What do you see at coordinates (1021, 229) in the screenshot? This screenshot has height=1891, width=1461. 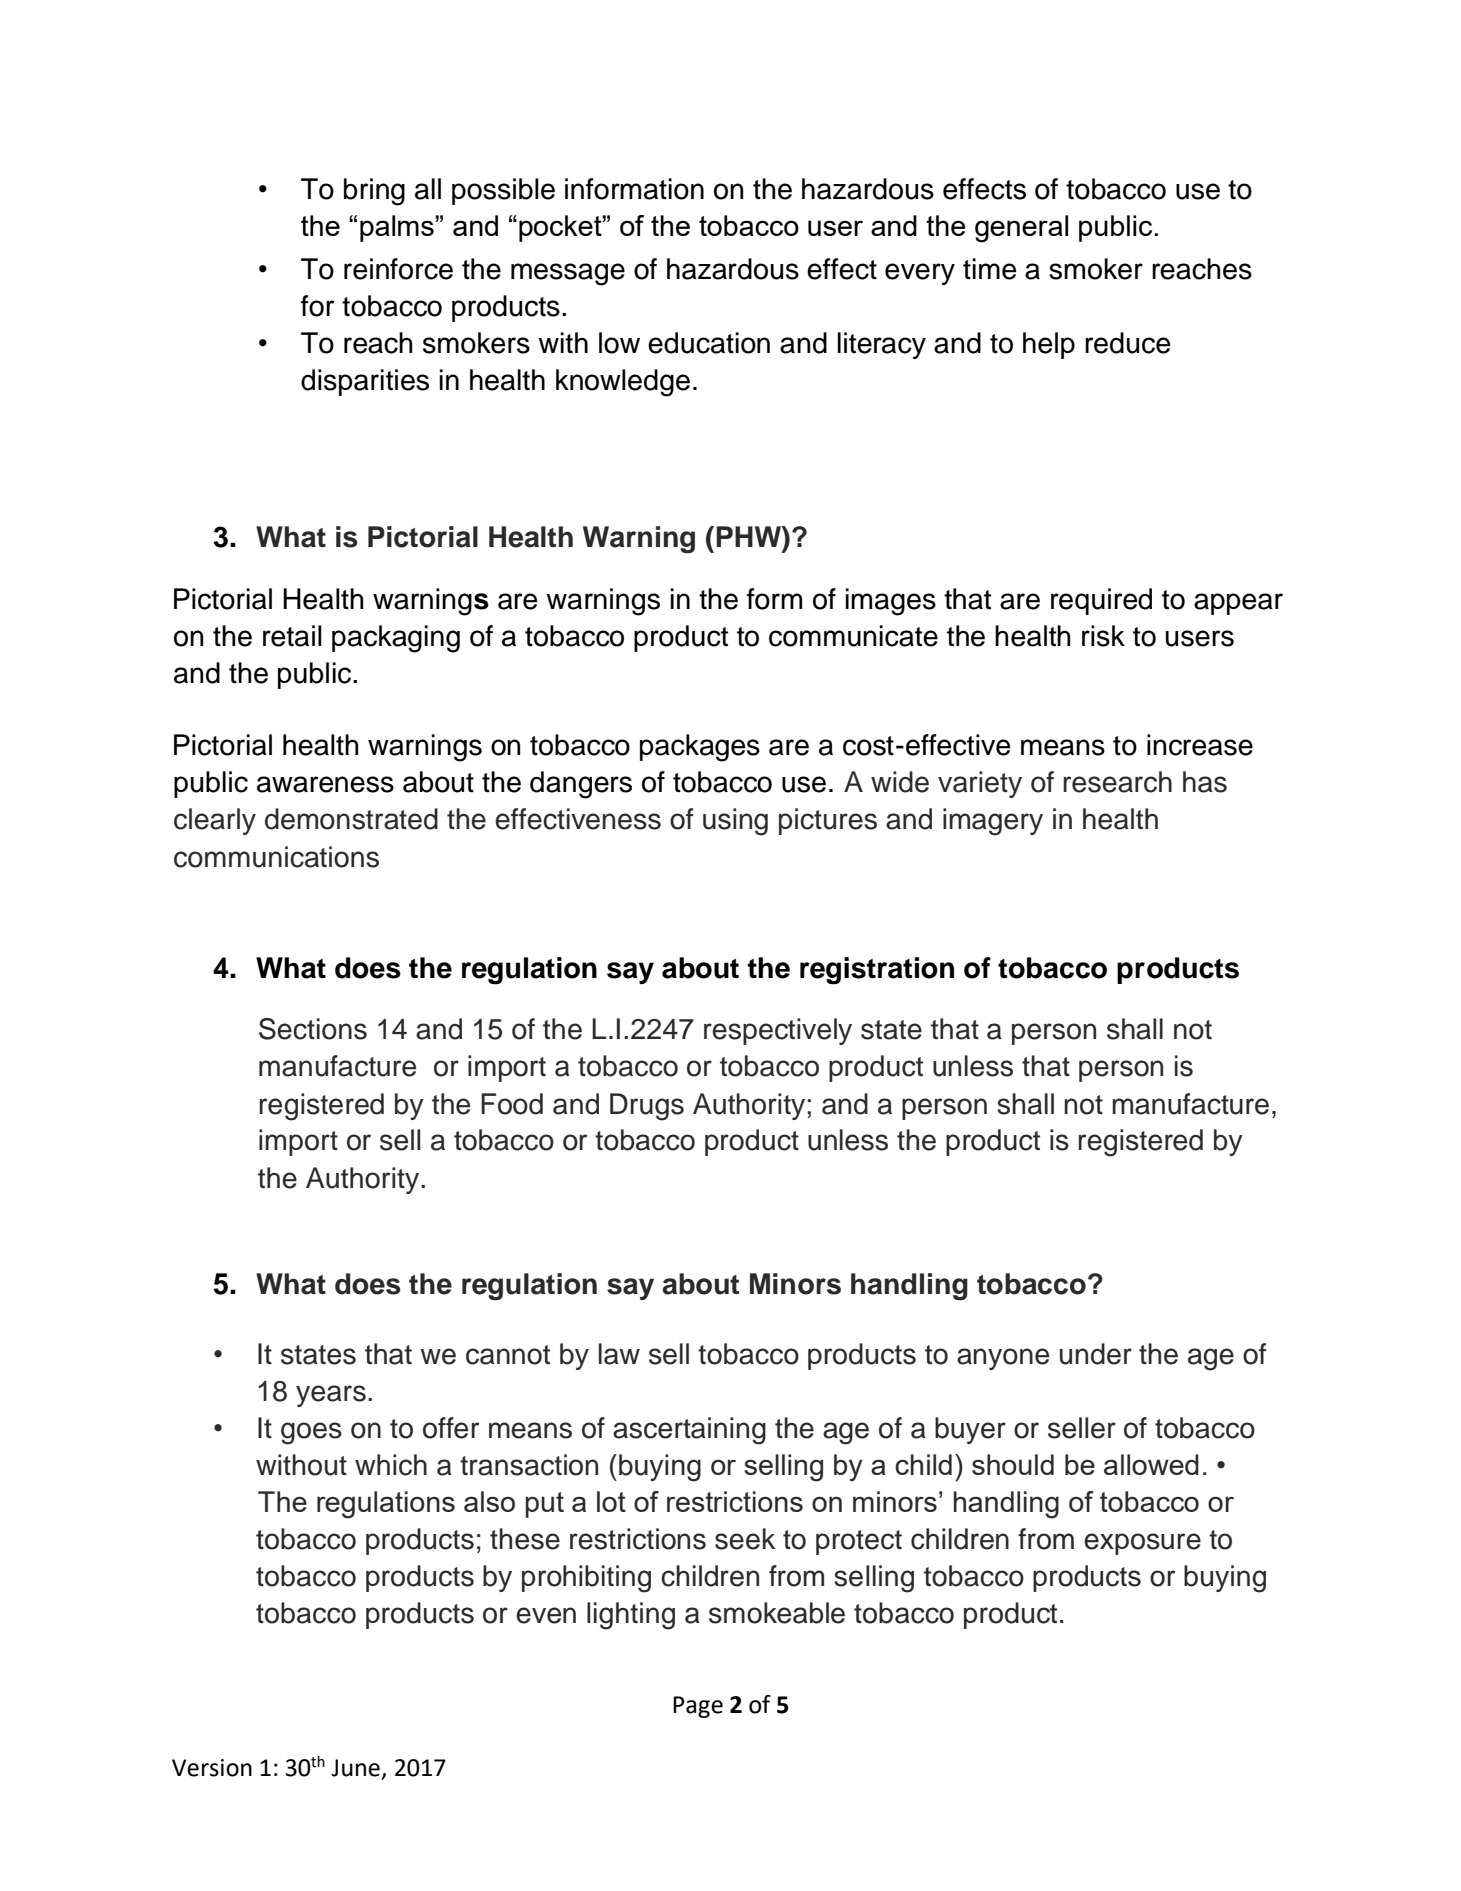 I see `general` at bounding box center [1021, 229].
